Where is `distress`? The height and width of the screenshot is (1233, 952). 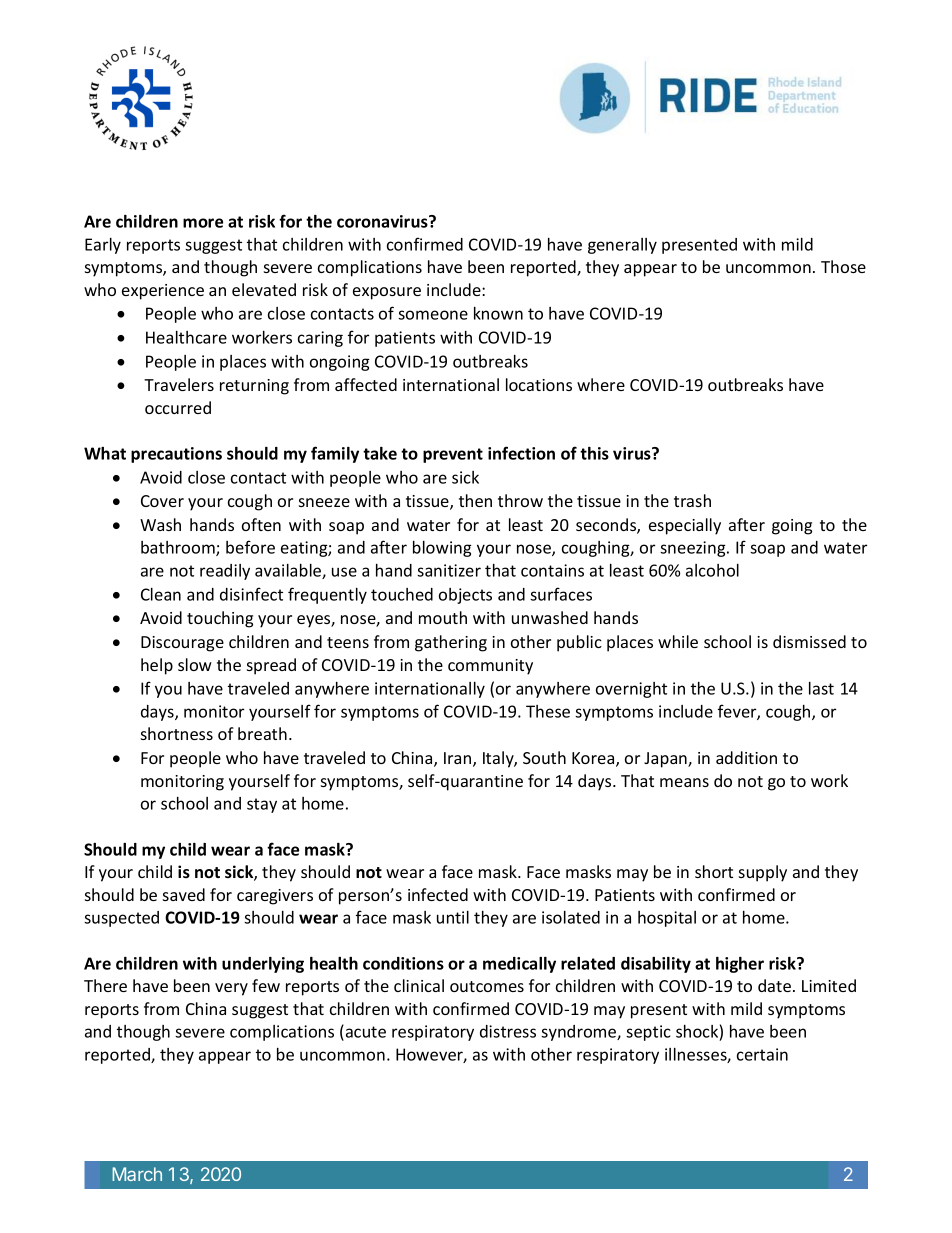 distress is located at coordinates (508, 1031).
